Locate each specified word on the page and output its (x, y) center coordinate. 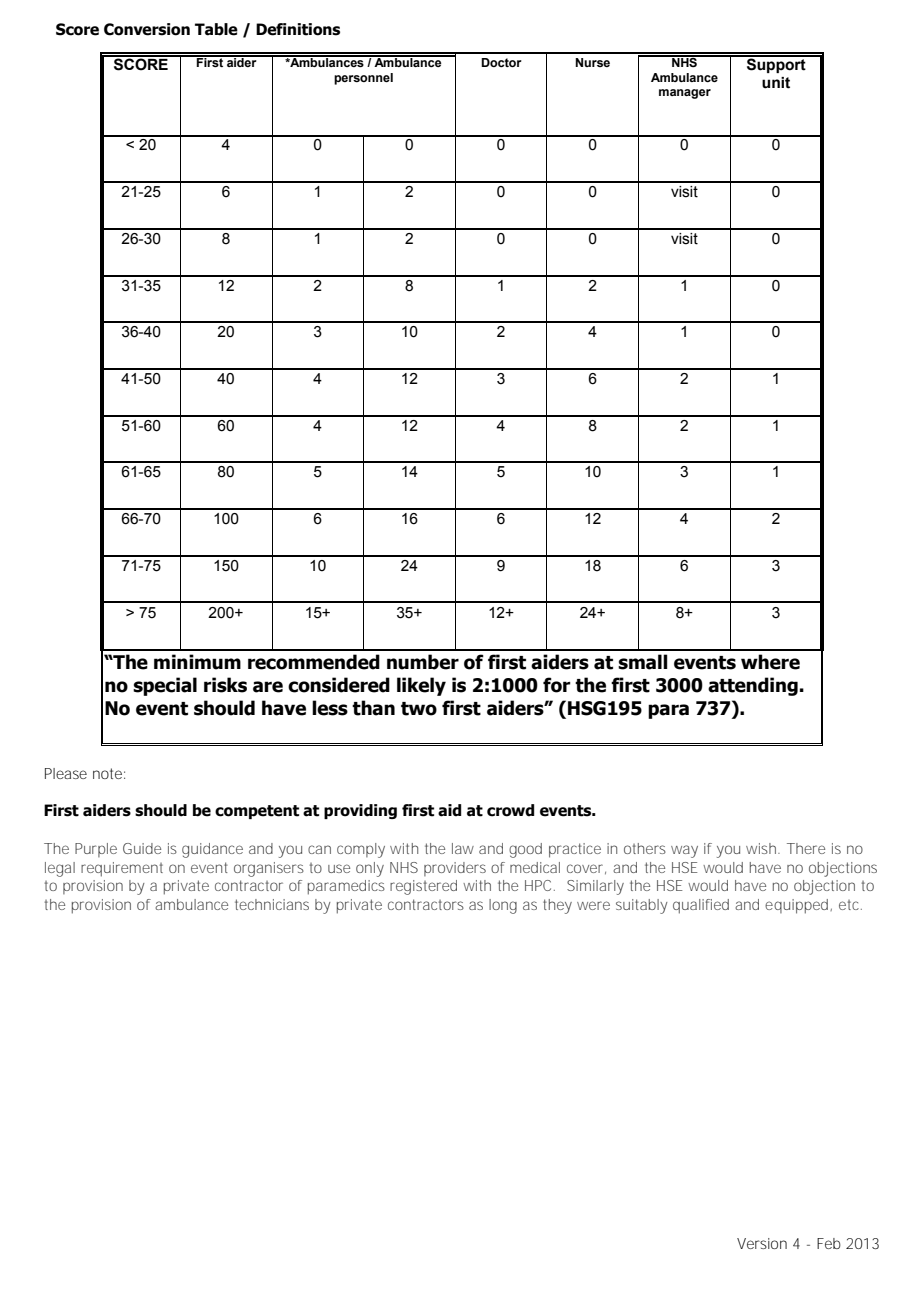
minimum (197, 662)
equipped (798, 906)
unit (776, 83)
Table (216, 29)
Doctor (501, 62)
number (423, 662)
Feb (829, 1243)
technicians (272, 904)
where (770, 662)
